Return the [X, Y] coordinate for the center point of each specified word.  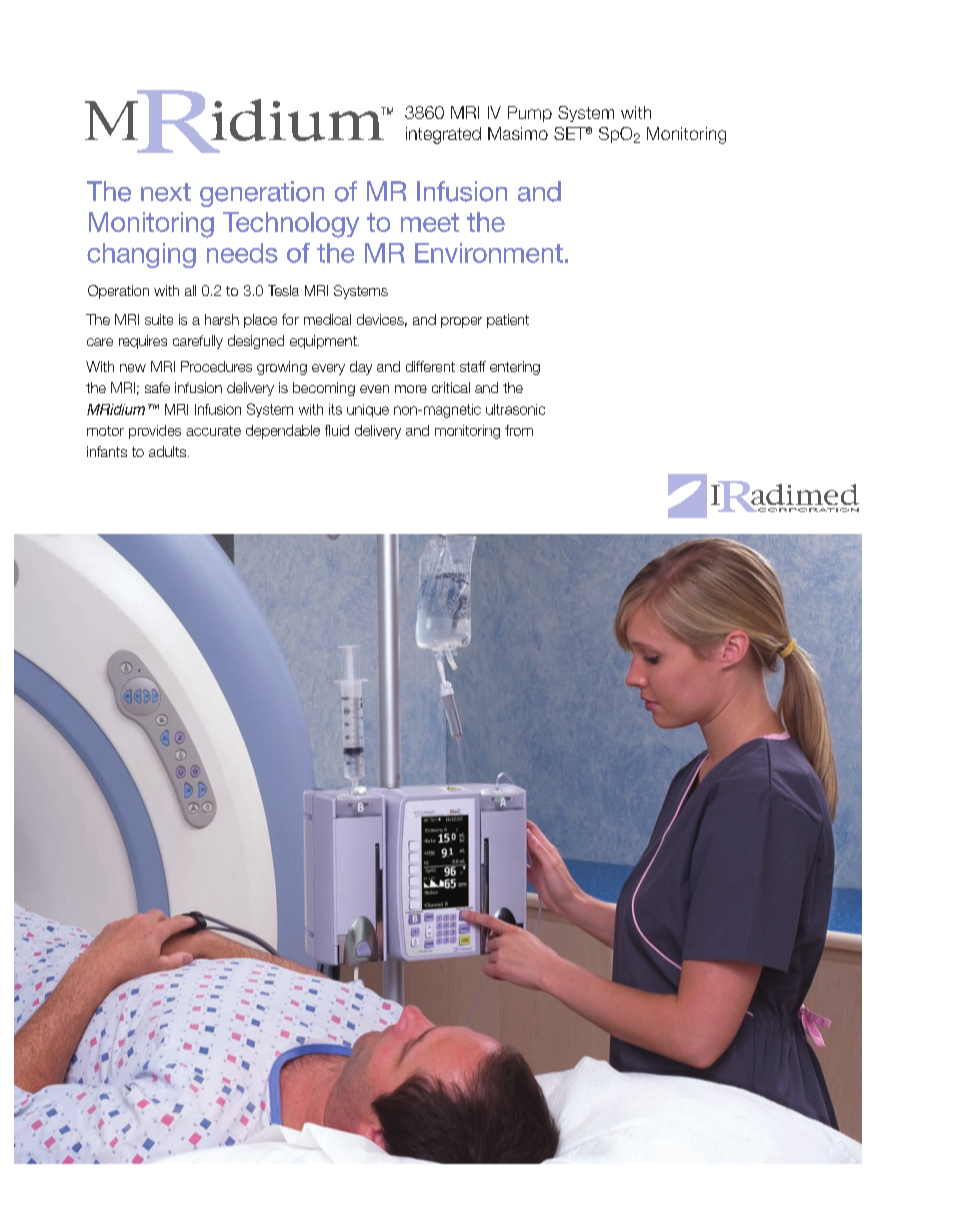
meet [430, 222]
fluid [337, 430]
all [190, 290]
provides [155, 432]
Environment [489, 253]
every [328, 369]
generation [262, 194]
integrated [443, 135]
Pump [530, 114]
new [133, 368]
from [519, 430]
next [166, 192]
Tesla [283, 290]
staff [473, 366]
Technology [291, 225]
